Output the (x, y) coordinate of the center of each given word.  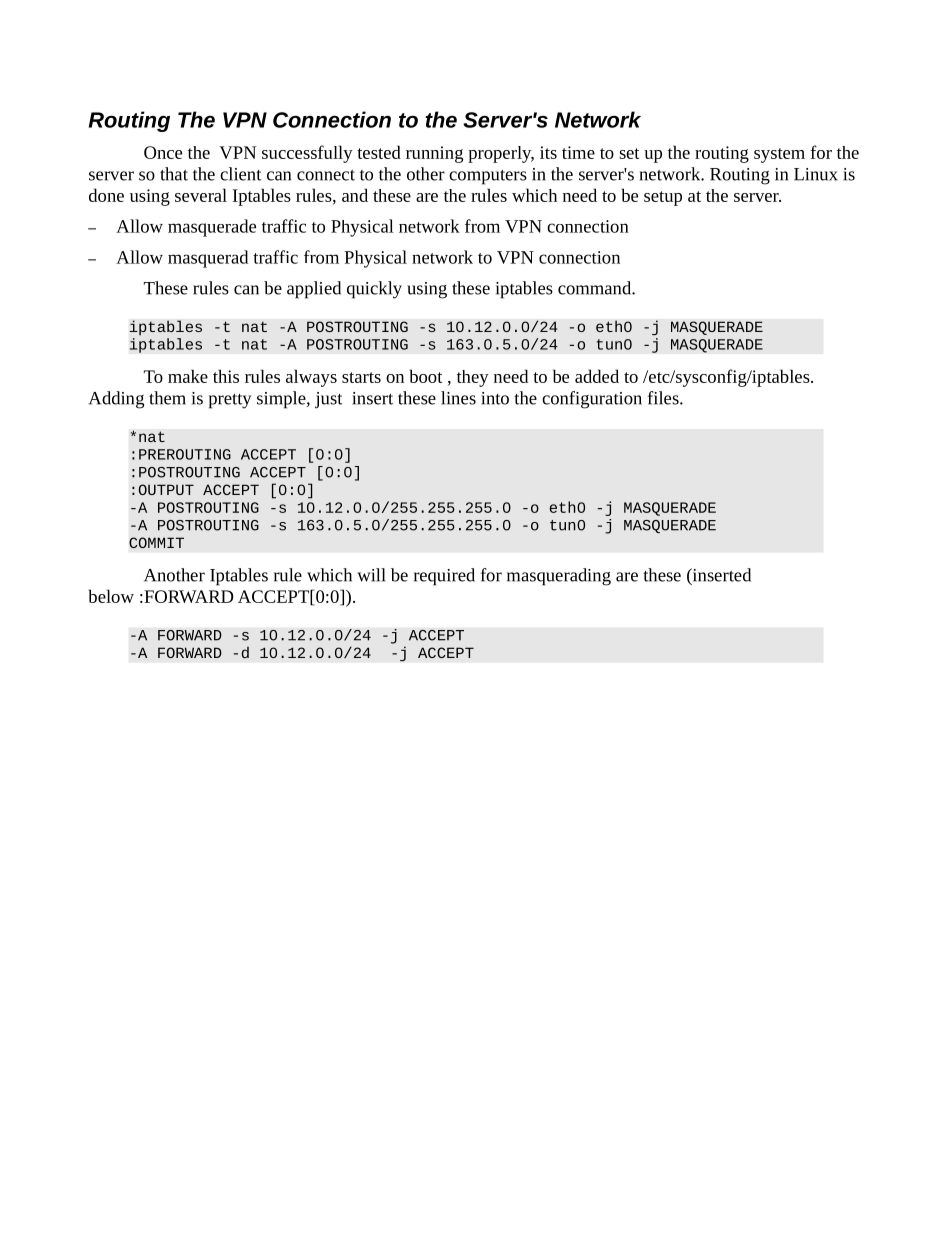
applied (314, 290)
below (111, 596)
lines (458, 398)
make (188, 376)
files (664, 398)
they (473, 378)
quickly (374, 290)
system (779, 155)
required (444, 577)
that (174, 174)
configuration (592, 400)
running (434, 154)
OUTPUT (166, 489)
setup (663, 198)
